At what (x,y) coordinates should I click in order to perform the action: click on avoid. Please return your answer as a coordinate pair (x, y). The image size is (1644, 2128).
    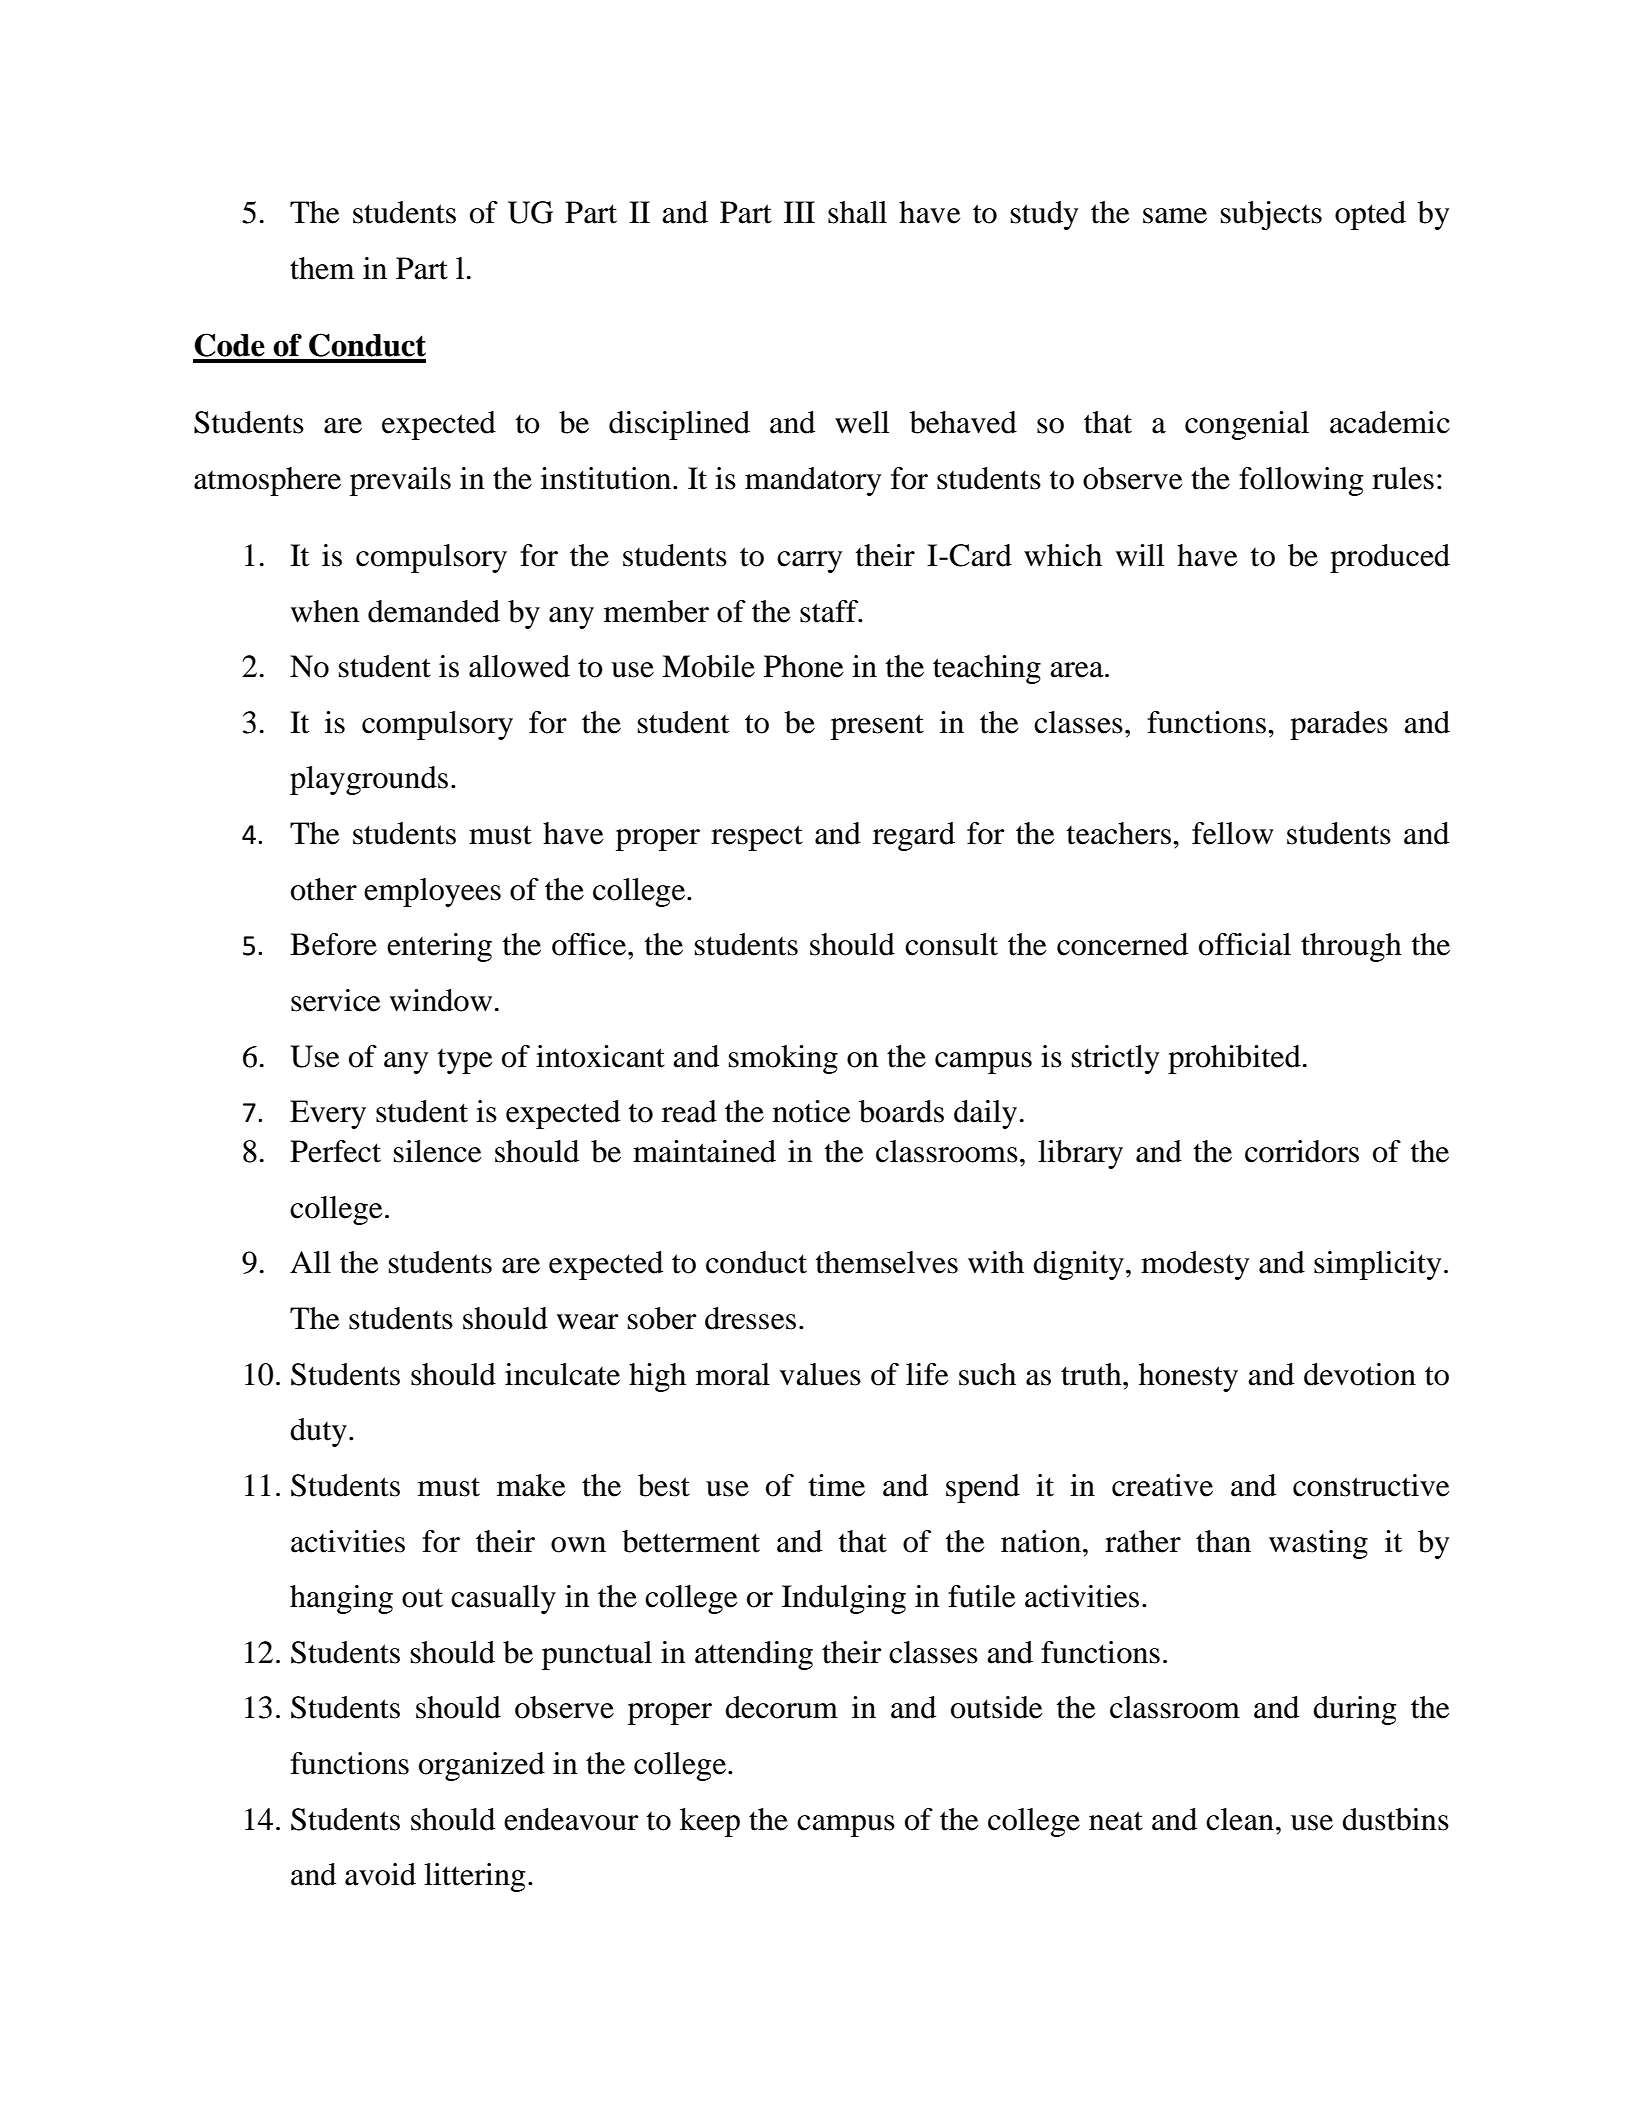
    Looking at the image, I should click on (380, 1874).
